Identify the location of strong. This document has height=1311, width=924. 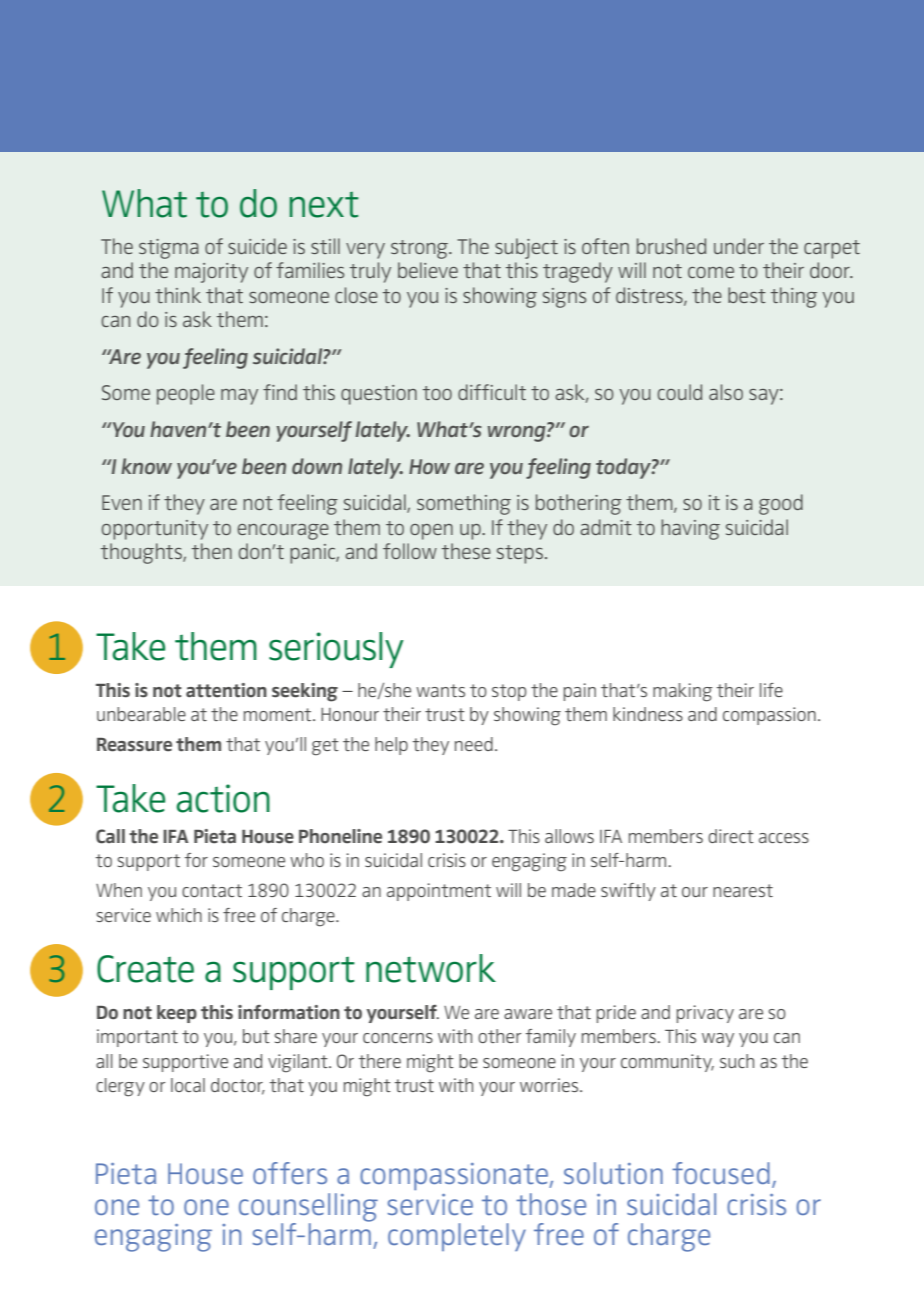
(421, 249).
